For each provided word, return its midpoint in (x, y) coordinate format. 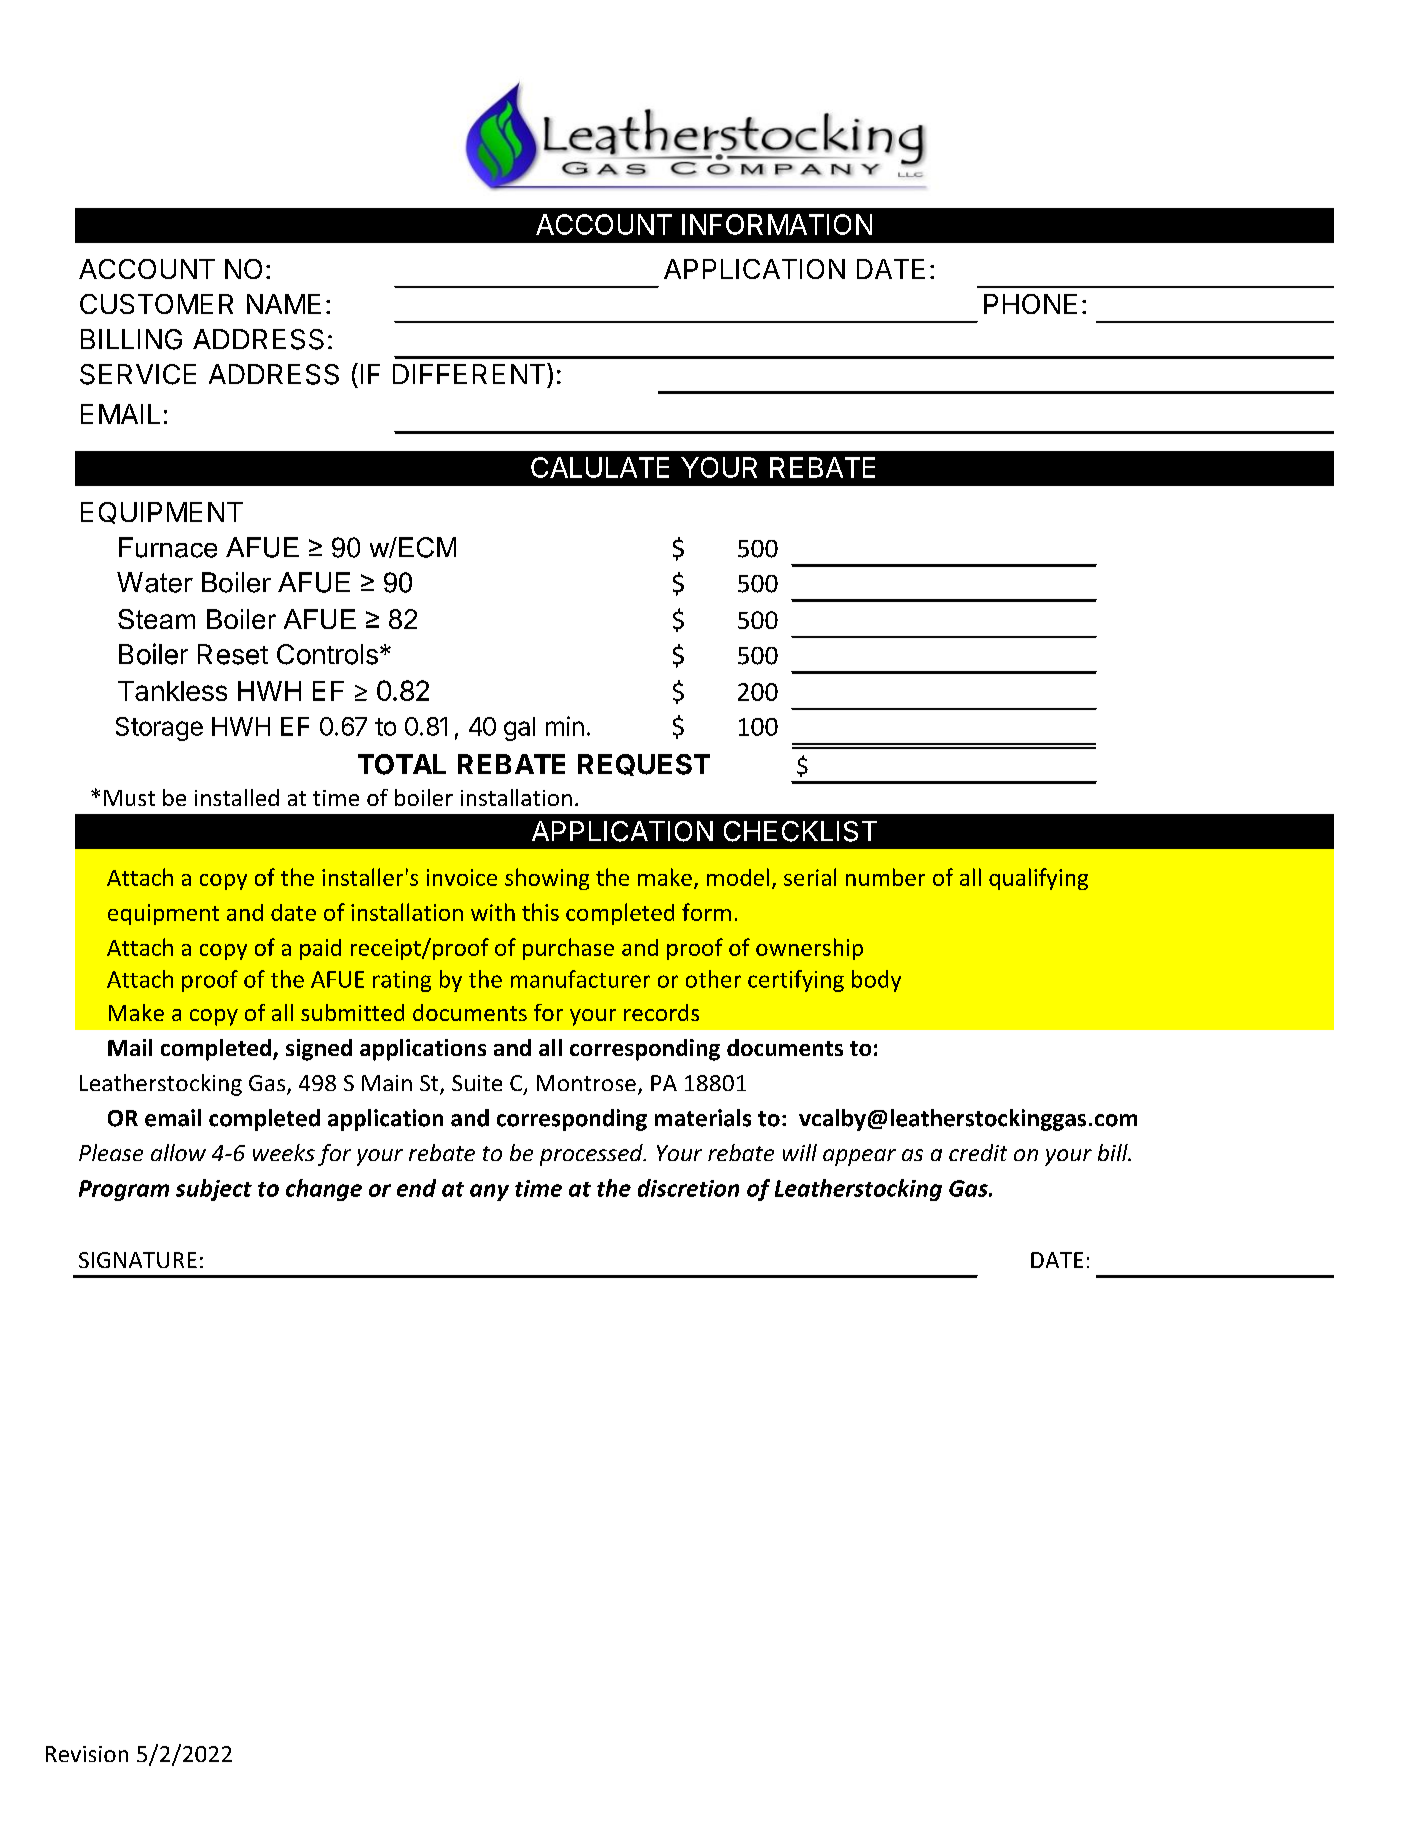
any (489, 1192)
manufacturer (580, 979)
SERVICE (138, 374)
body (876, 981)
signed (319, 1050)
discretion (688, 1188)
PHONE (1030, 304)
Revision (87, 1754)
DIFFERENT (470, 373)
